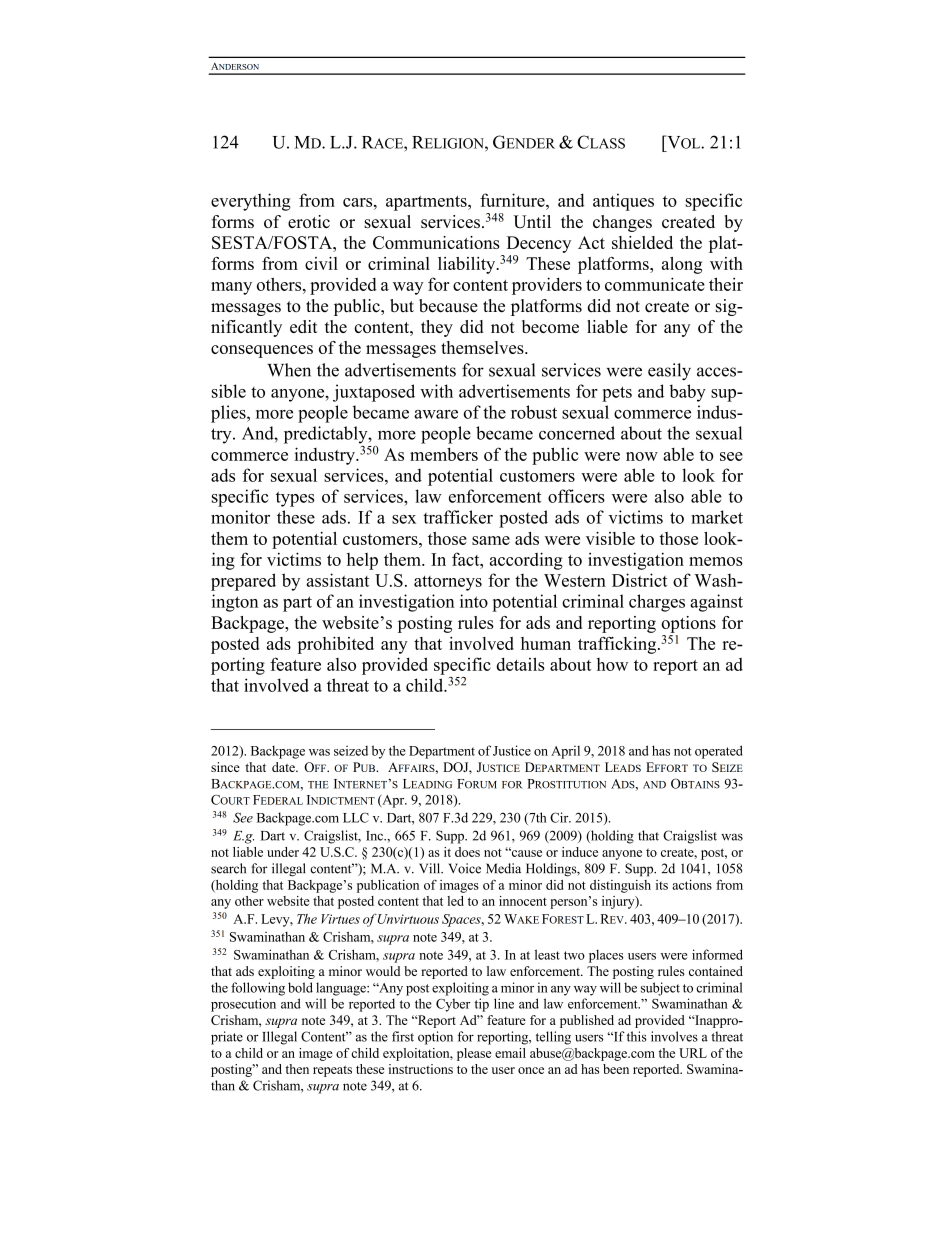 The height and width of the document is (1233, 952). Describe the element at coordinates (297, 1069) in the document. I see `then` at that location.
